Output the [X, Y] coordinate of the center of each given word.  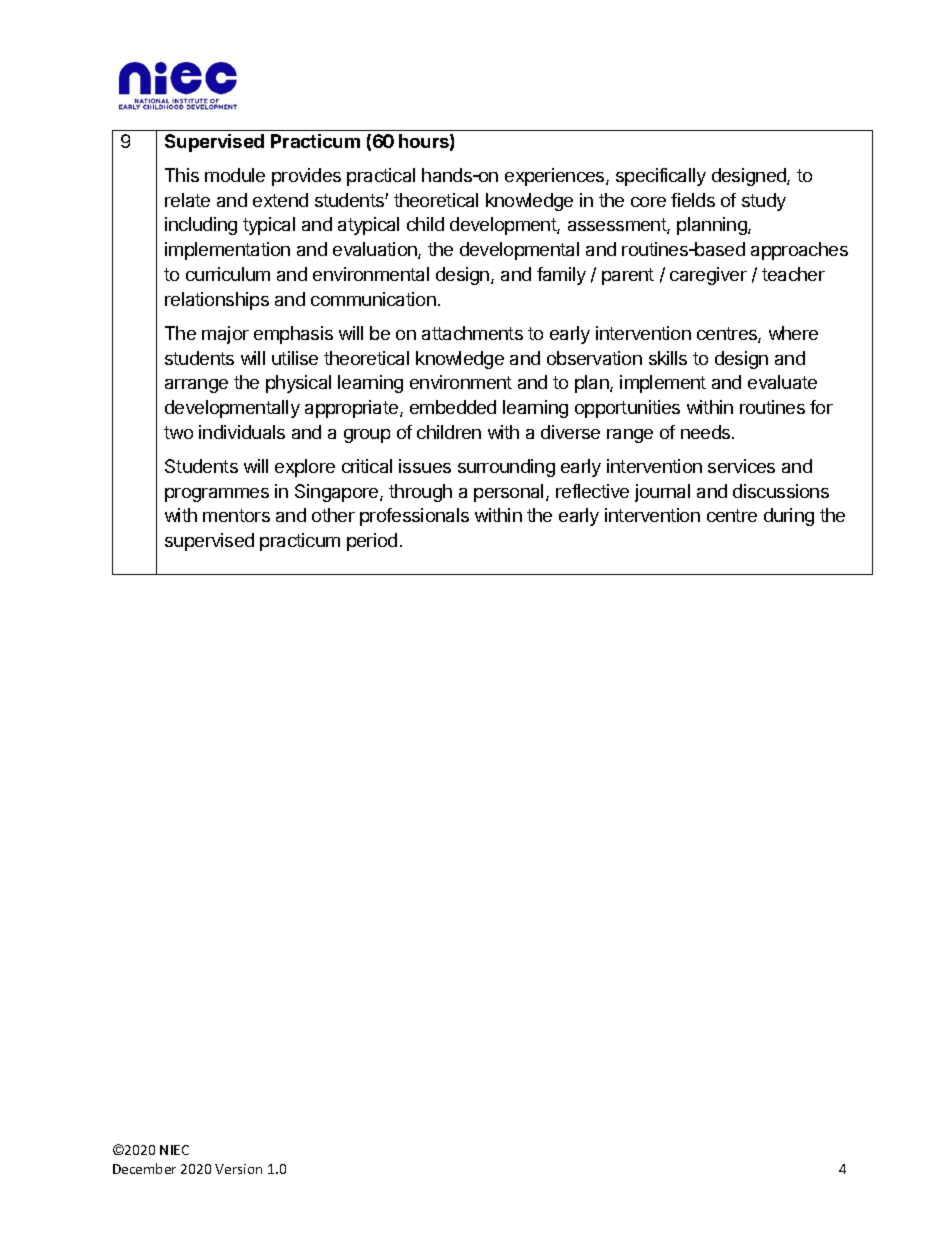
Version [238, 1169]
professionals [414, 517]
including [201, 226]
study [764, 202]
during [789, 517]
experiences [556, 177]
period [372, 542]
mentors [236, 515]
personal [508, 493]
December [144, 1168]
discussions [781, 491]
